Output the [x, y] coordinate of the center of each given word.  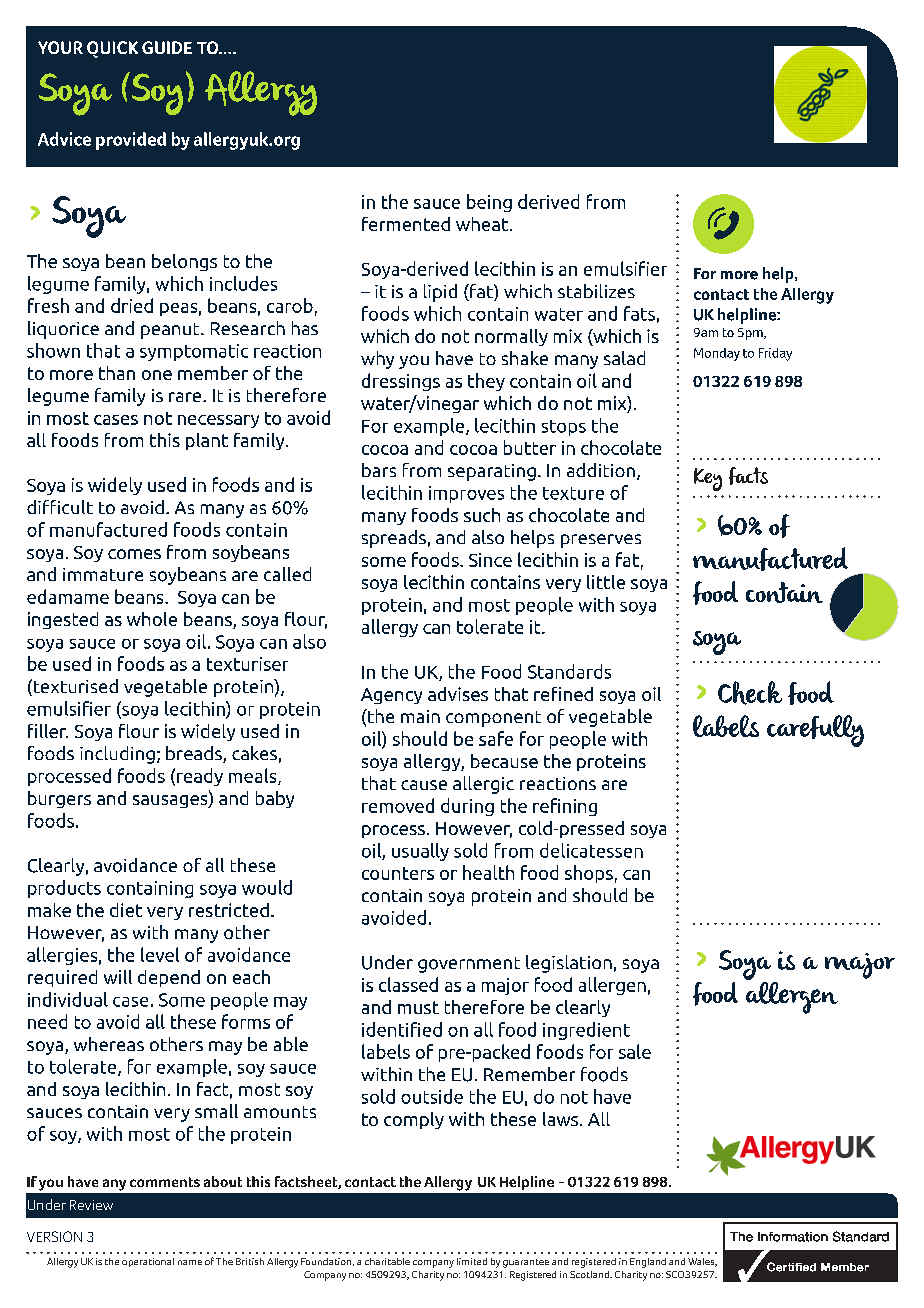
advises [458, 694]
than [117, 373]
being [489, 203]
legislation [569, 964]
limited [472, 1261]
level [160, 954]
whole [152, 619]
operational [148, 1262]
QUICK [112, 49]
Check [750, 693]
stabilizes [596, 291]
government [469, 965]
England [648, 1263]
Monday [717, 354]
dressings [401, 382]
